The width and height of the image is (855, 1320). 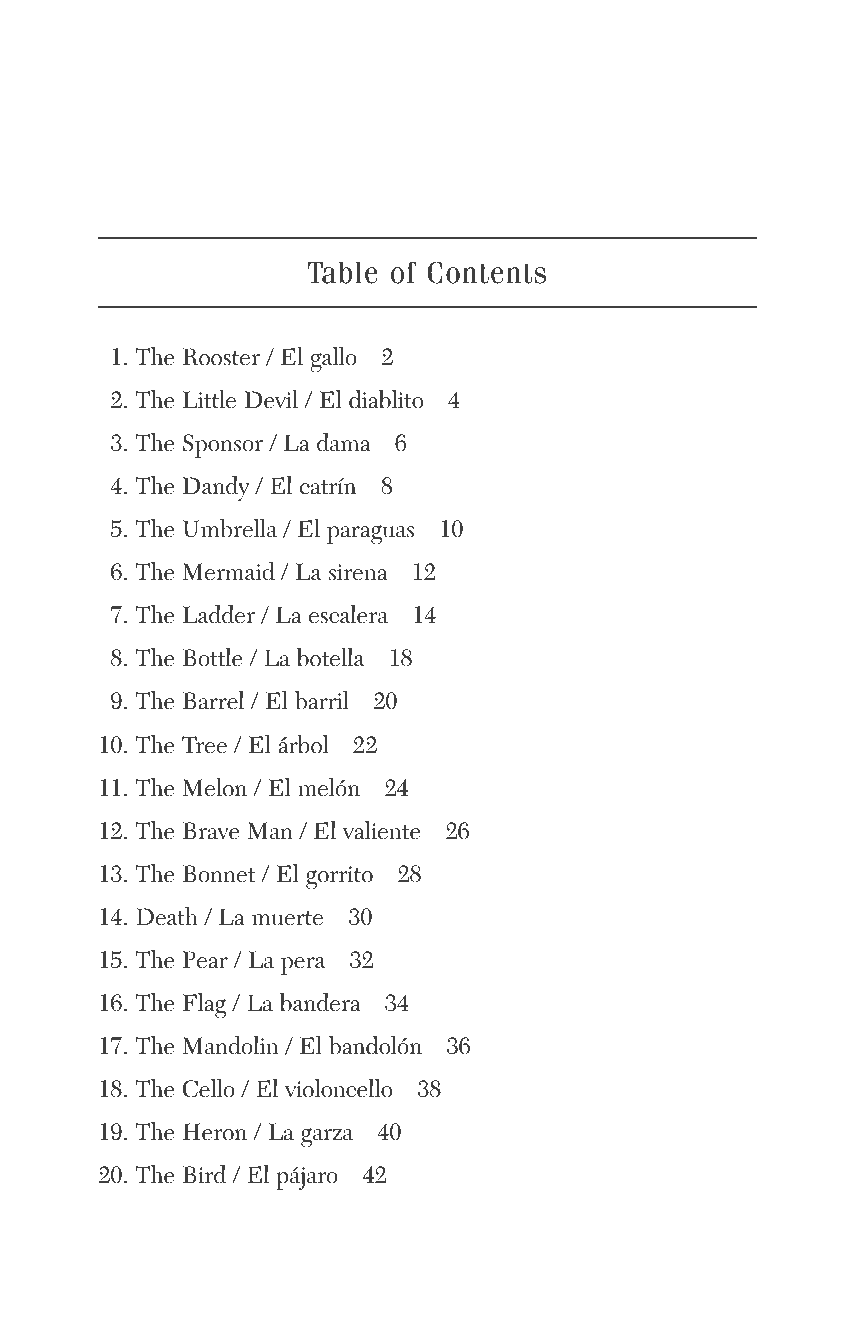 I want to click on Table, so click(x=343, y=273).
